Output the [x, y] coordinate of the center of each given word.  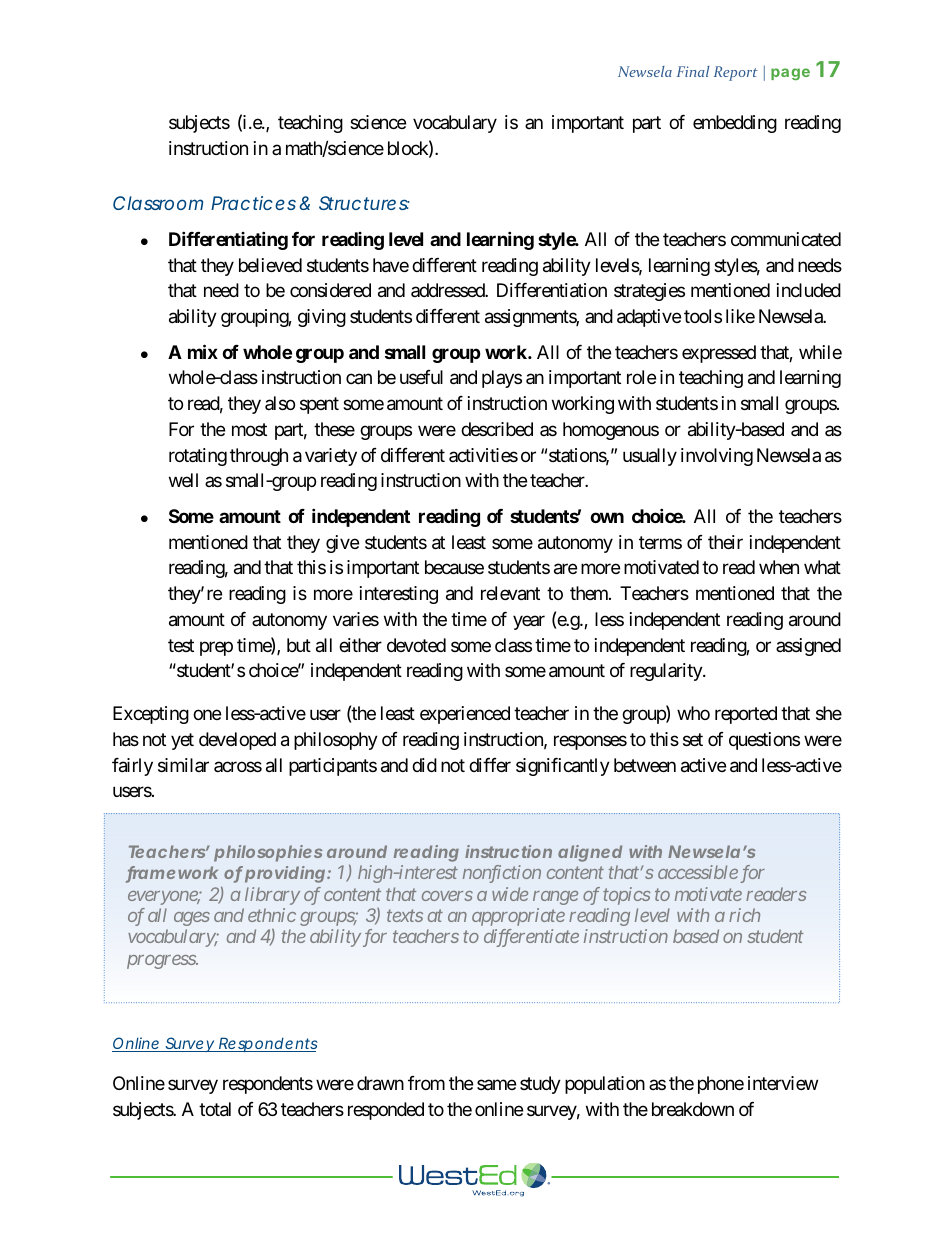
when [779, 567]
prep [216, 648]
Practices [253, 203]
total [215, 1109]
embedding [735, 124]
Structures [364, 203]
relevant [510, 593]
